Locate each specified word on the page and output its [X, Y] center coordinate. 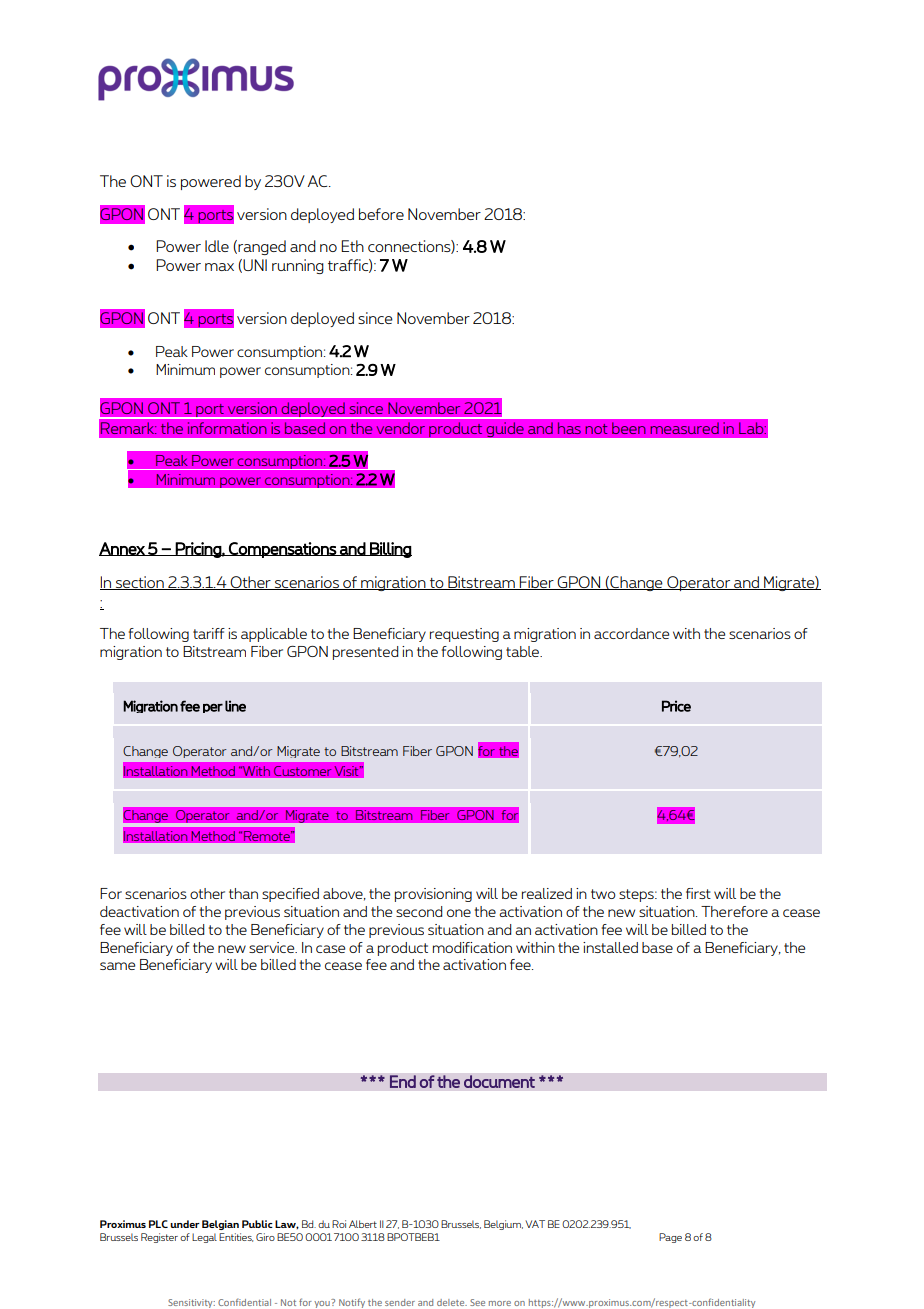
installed [610, 947]
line [235, 706]
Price [676, 706]
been [629, 428]
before [381, 214]
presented [365, 653]
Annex [123, 549]
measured [684, 428]
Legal [204, 1238]
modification [472, 947]
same [117, 966]
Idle [217, 246]
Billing [390, 550]
